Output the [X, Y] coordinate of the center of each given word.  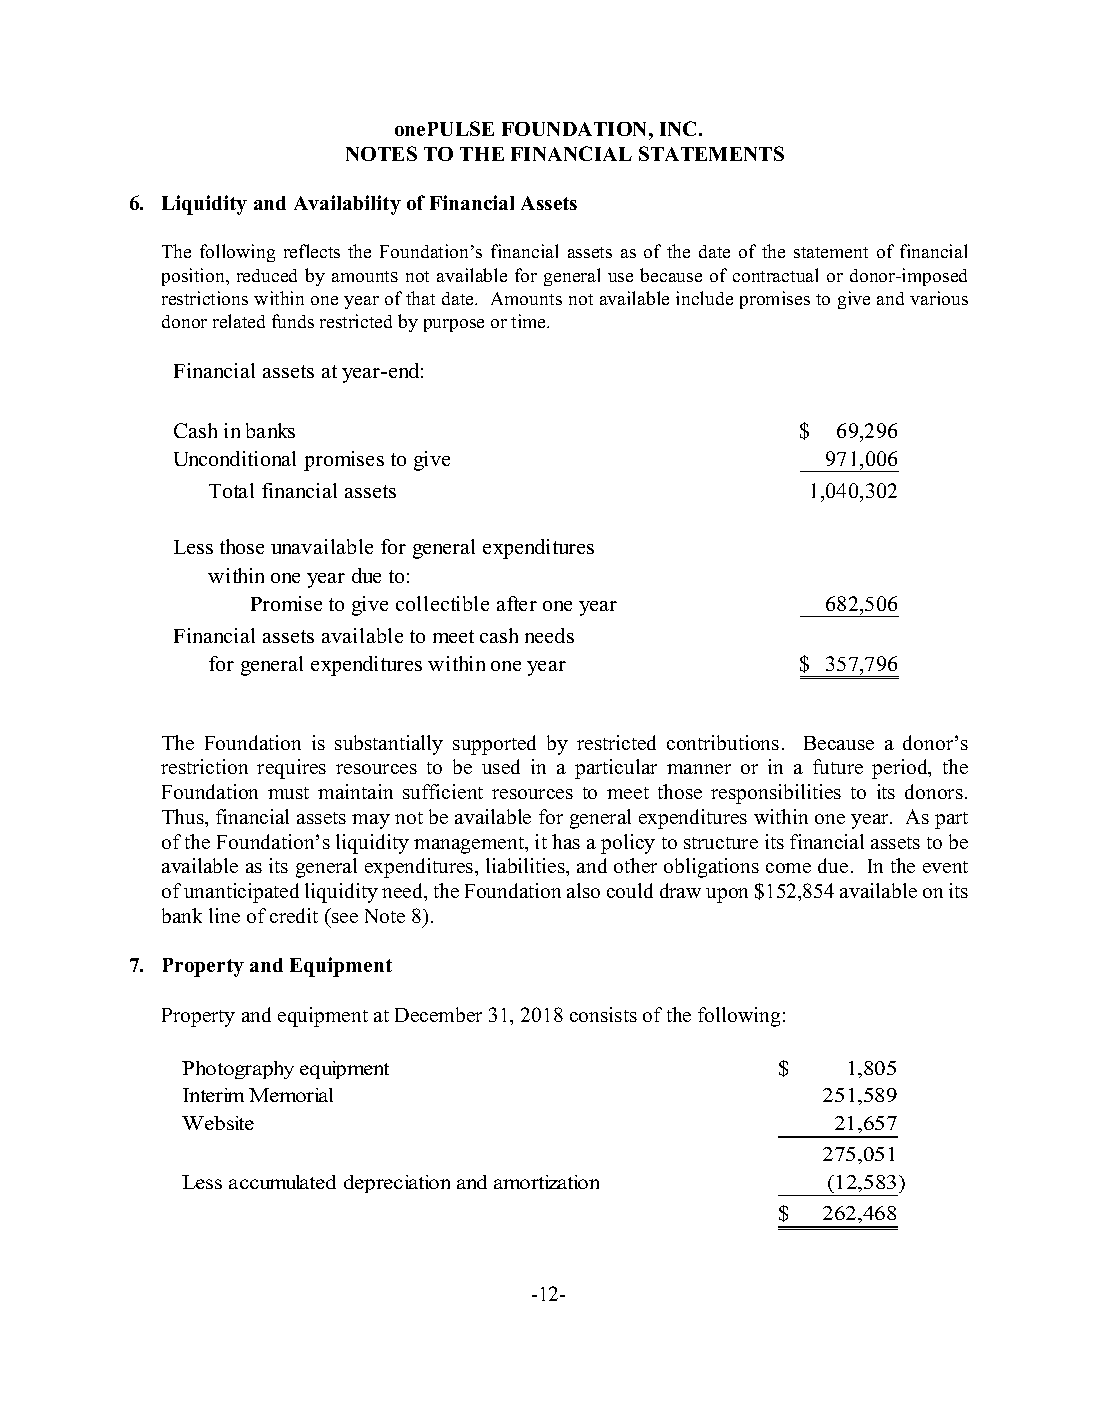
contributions [723, 742]
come [788, 868]
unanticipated [241, 893]
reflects [312, 251]
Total [231, 490]
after [517, 603]
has [566, 841]
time [530, 321]
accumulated [282, 1182]
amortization [546, 1182]
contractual [775, 275]
